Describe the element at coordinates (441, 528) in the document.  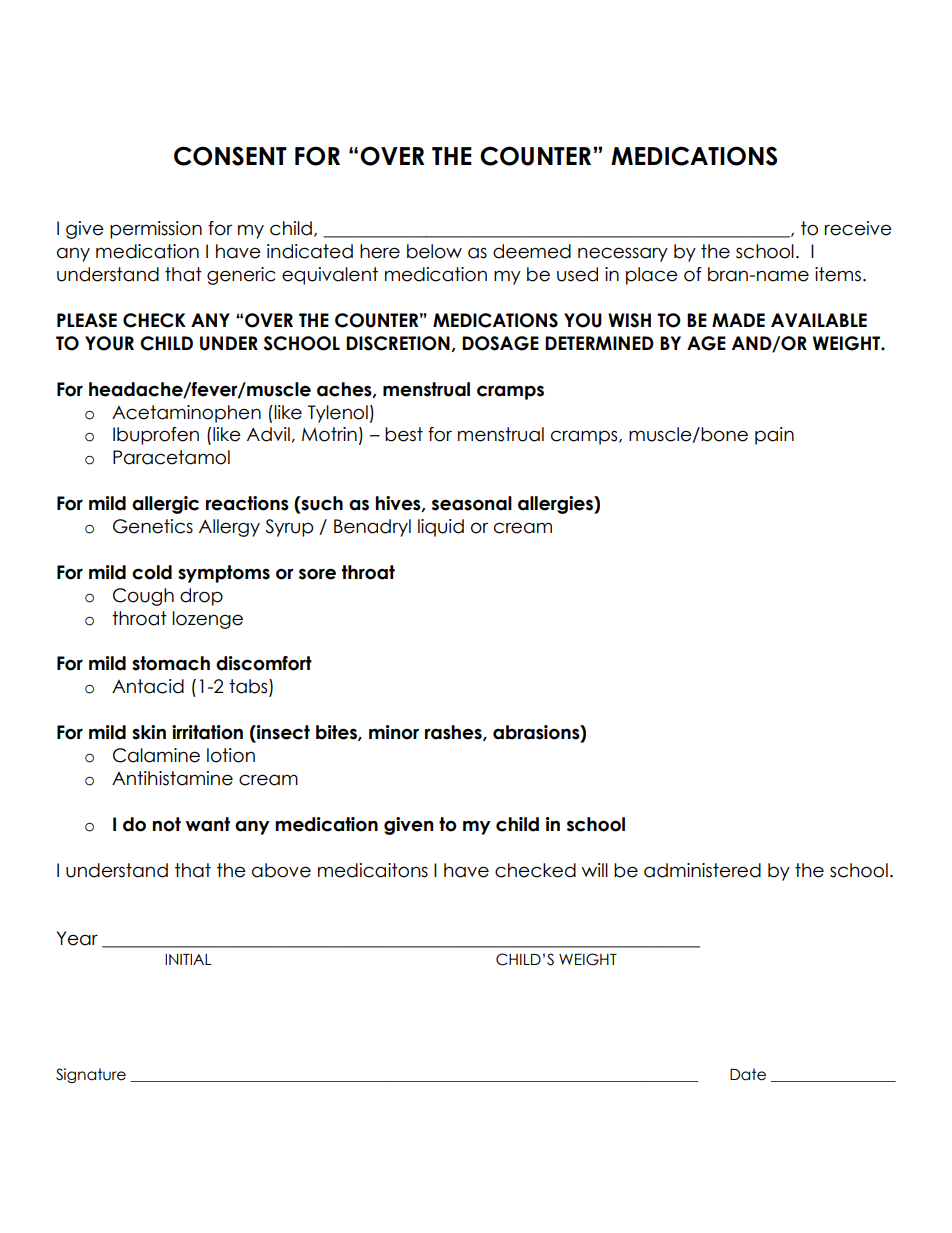
I see `liquid` at that location.
